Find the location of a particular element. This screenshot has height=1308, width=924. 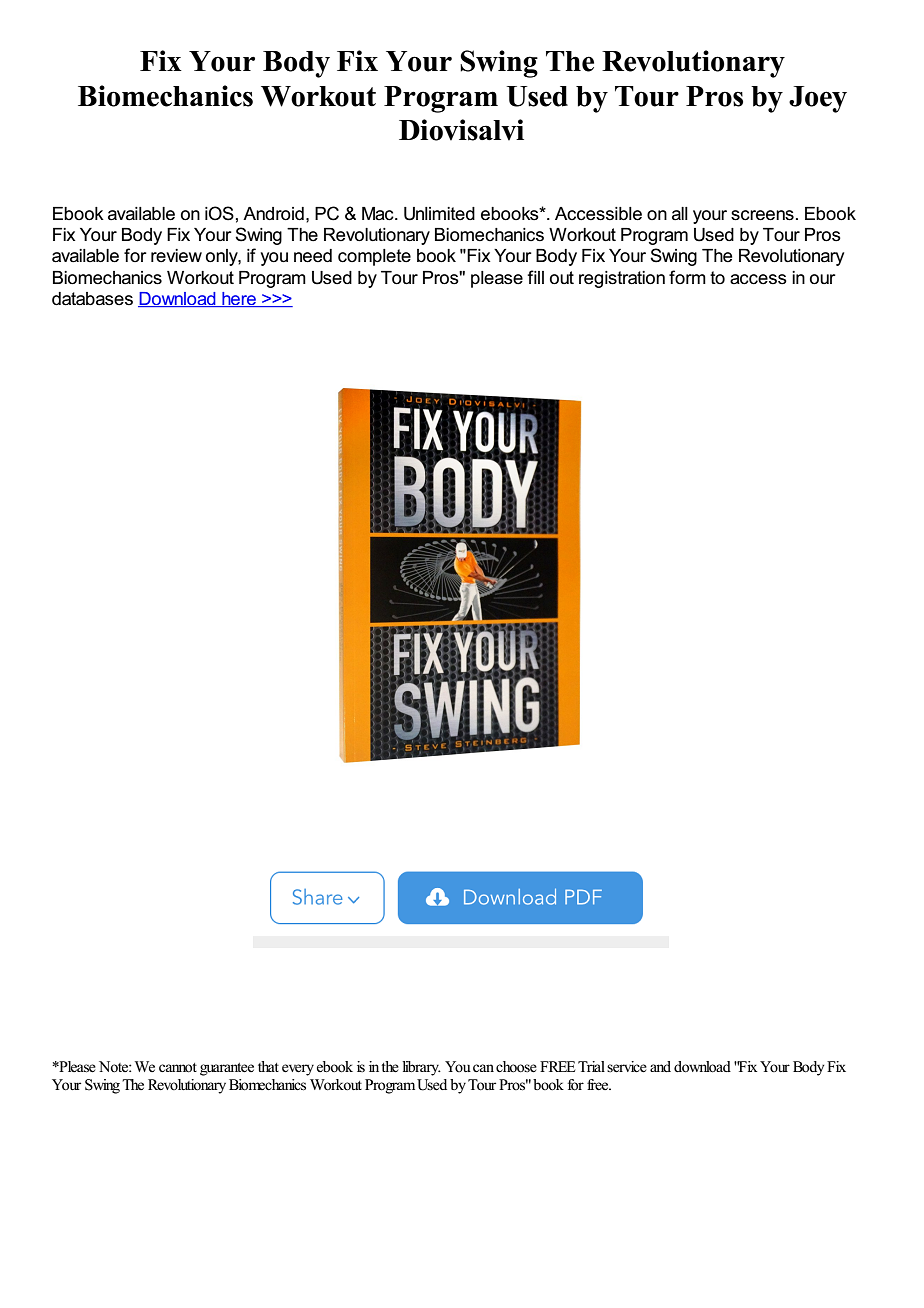

Unlimited is located at coordinates (439, 214).
